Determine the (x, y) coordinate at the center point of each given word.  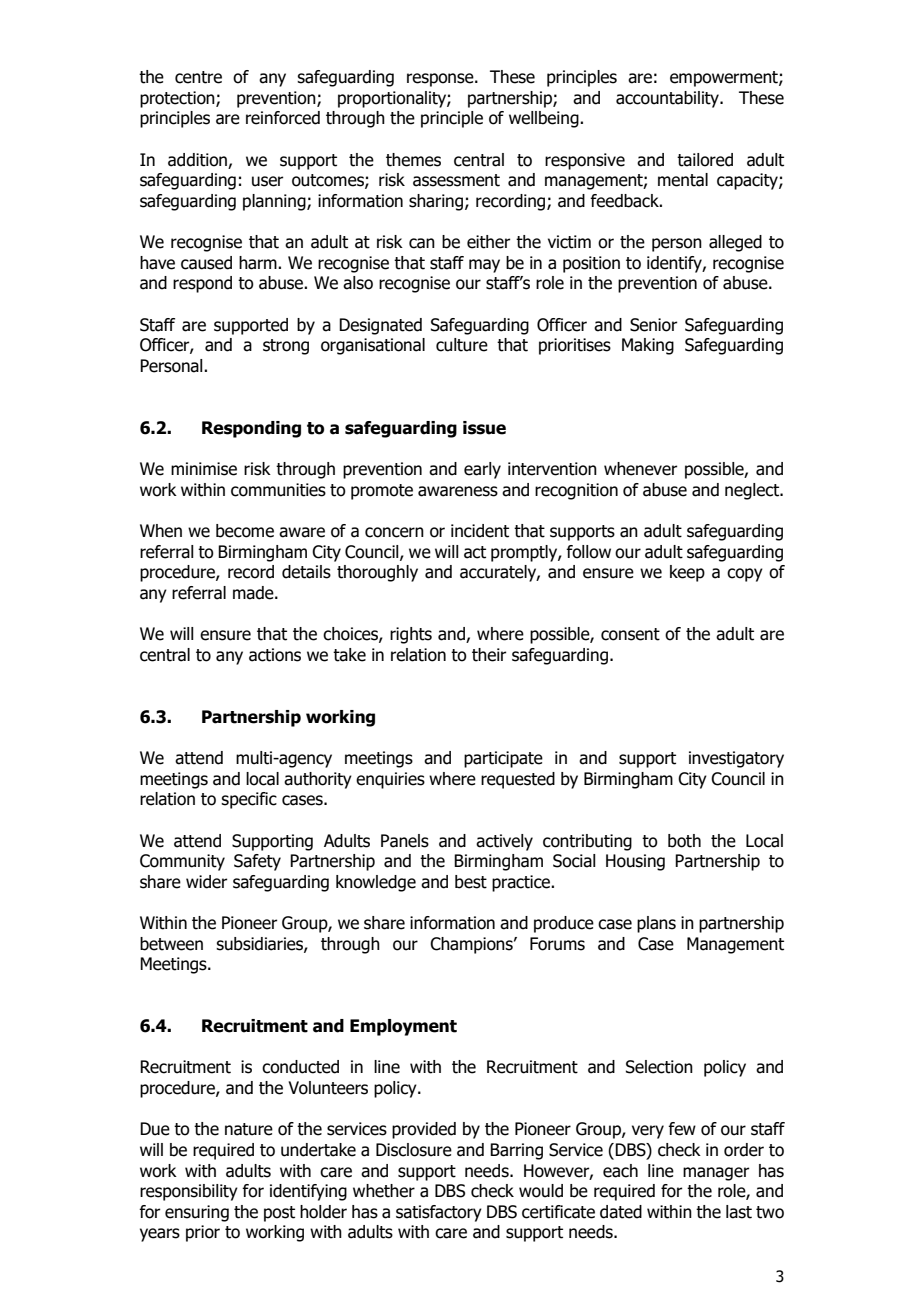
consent (630, 634)
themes (413, 160)
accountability (669, 99)
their (489, 655)
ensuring (197, 1213)
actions (275, 655)
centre (198, 77)
